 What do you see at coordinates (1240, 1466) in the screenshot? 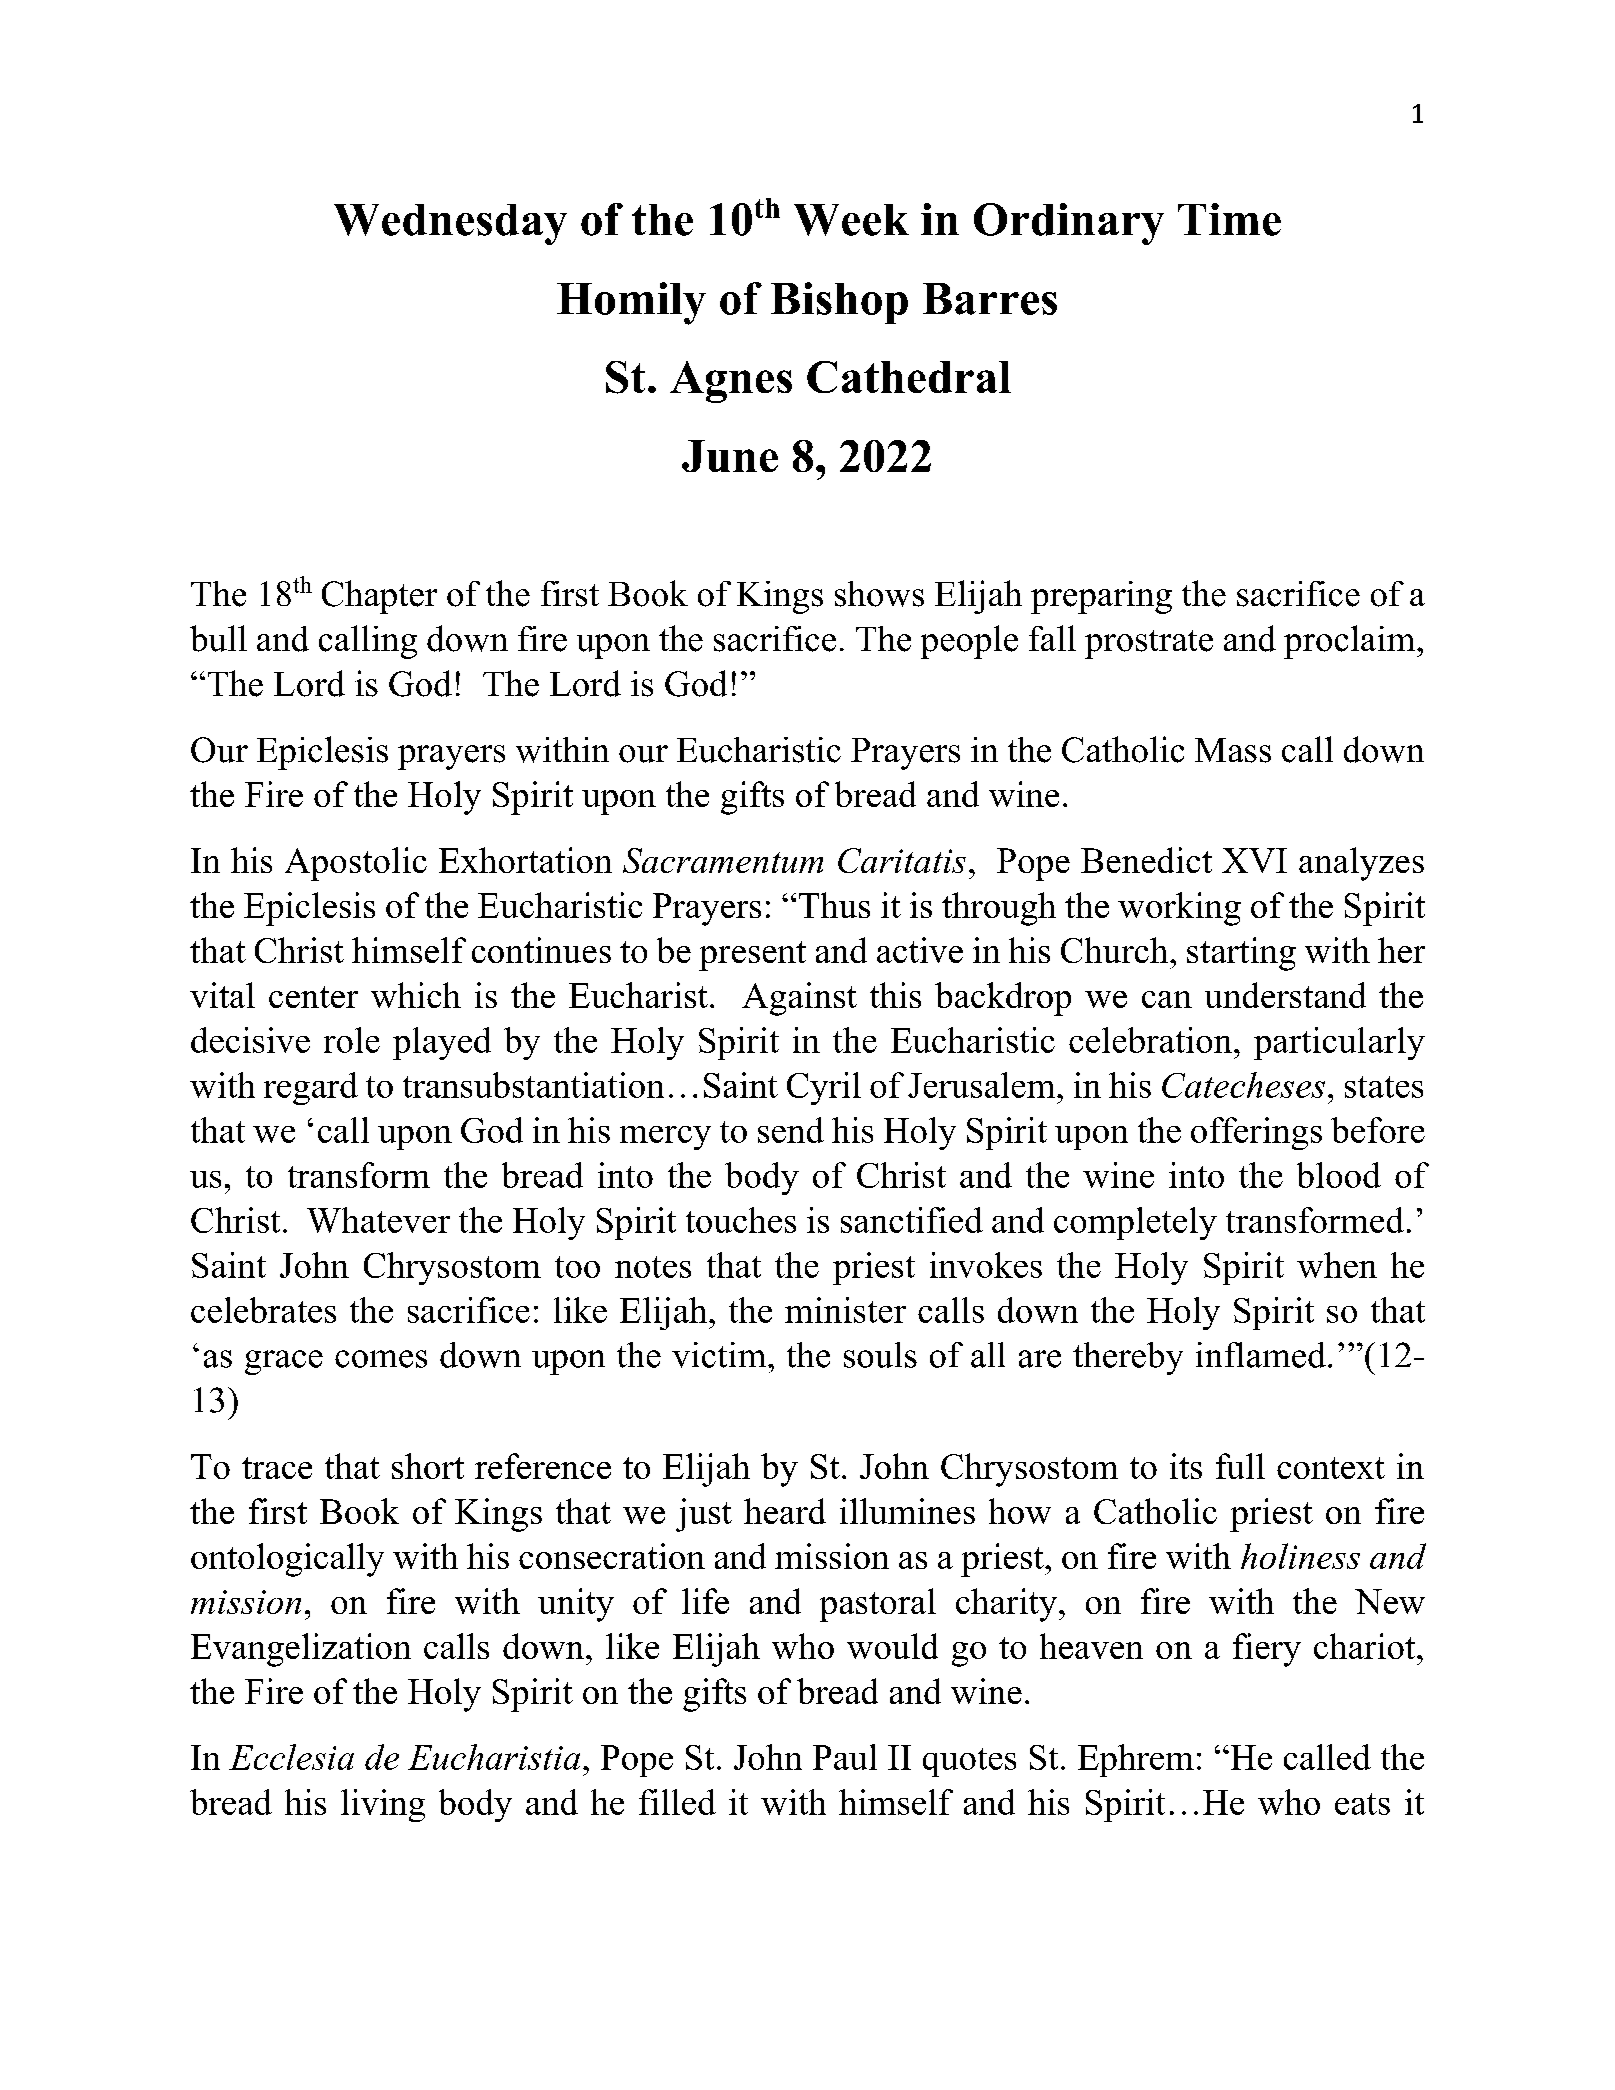
I see `full` at bounding box center [1240, 1466].
